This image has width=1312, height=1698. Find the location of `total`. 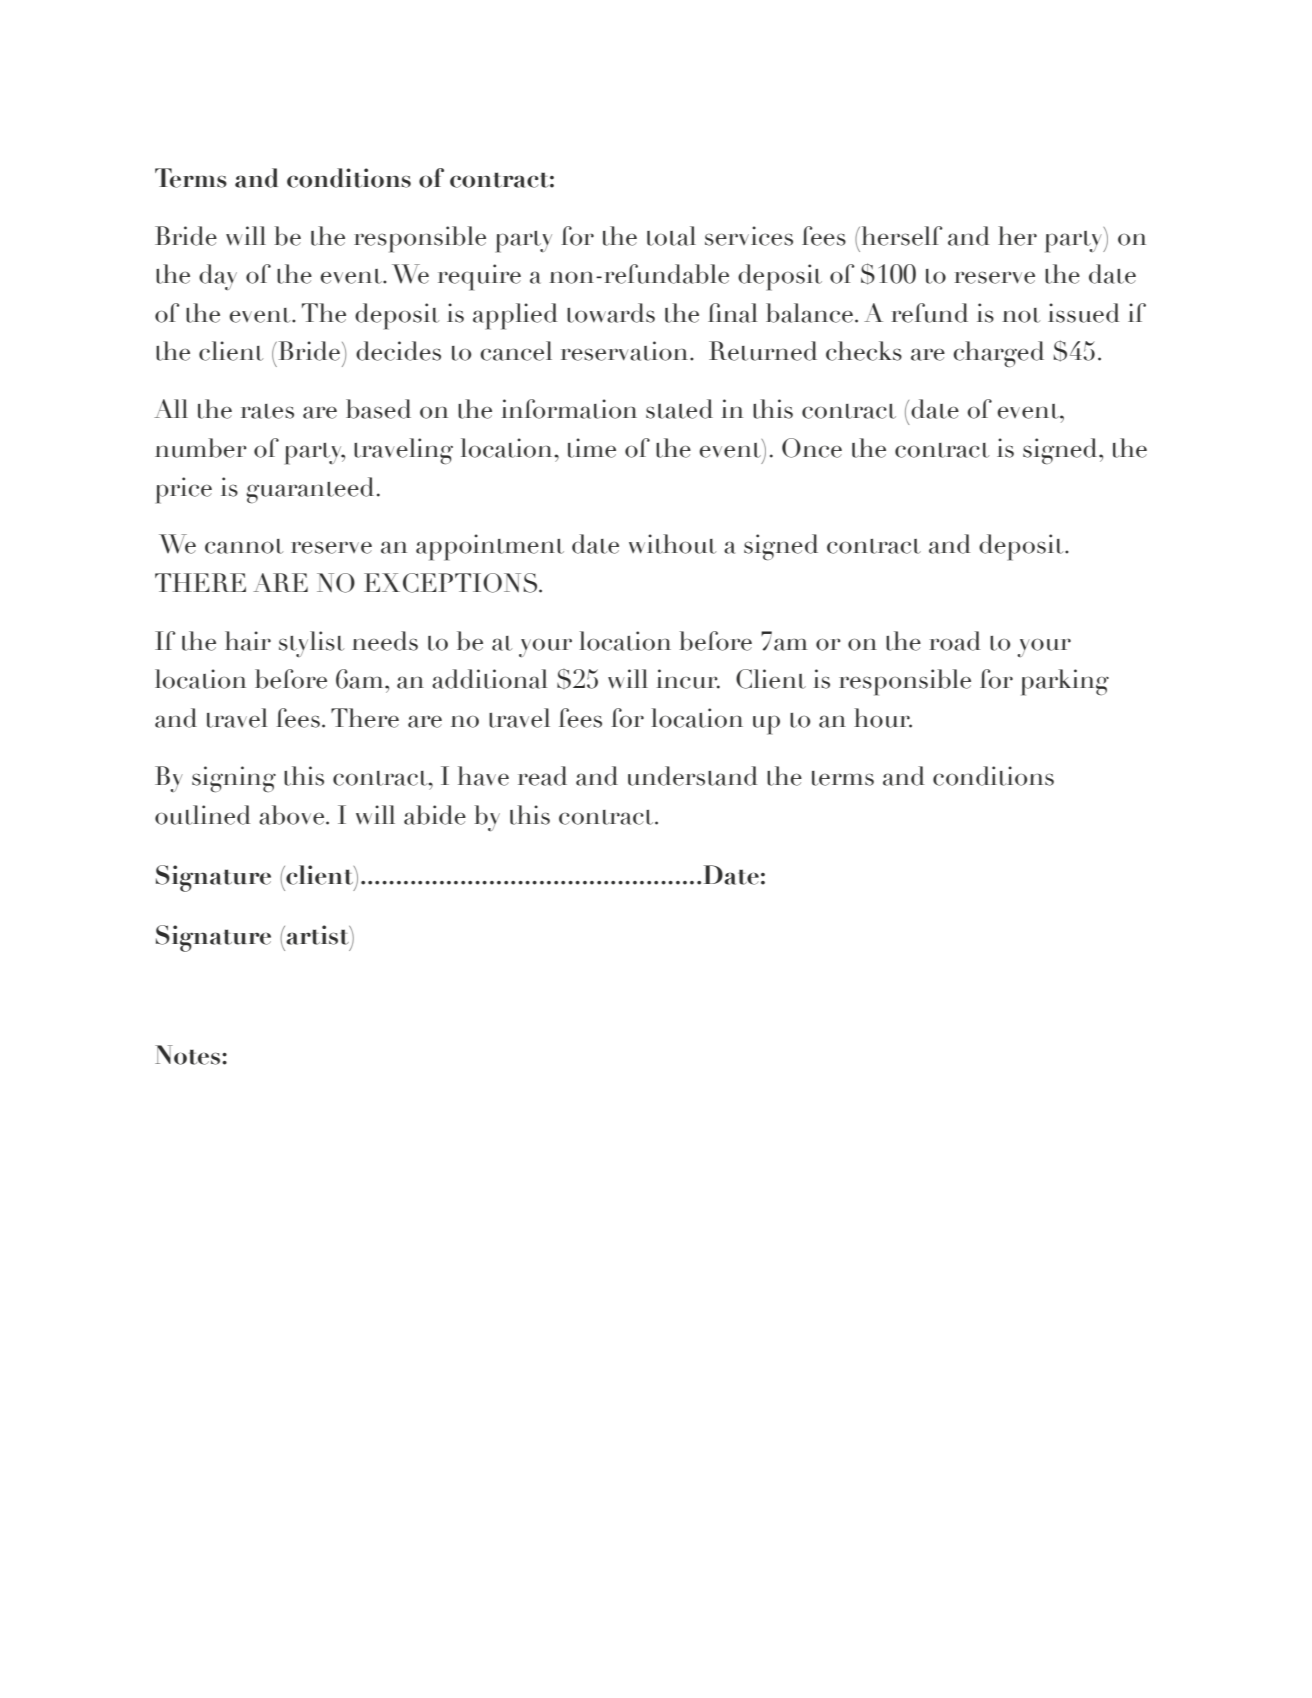

total is located at coordinates (671, 236).
